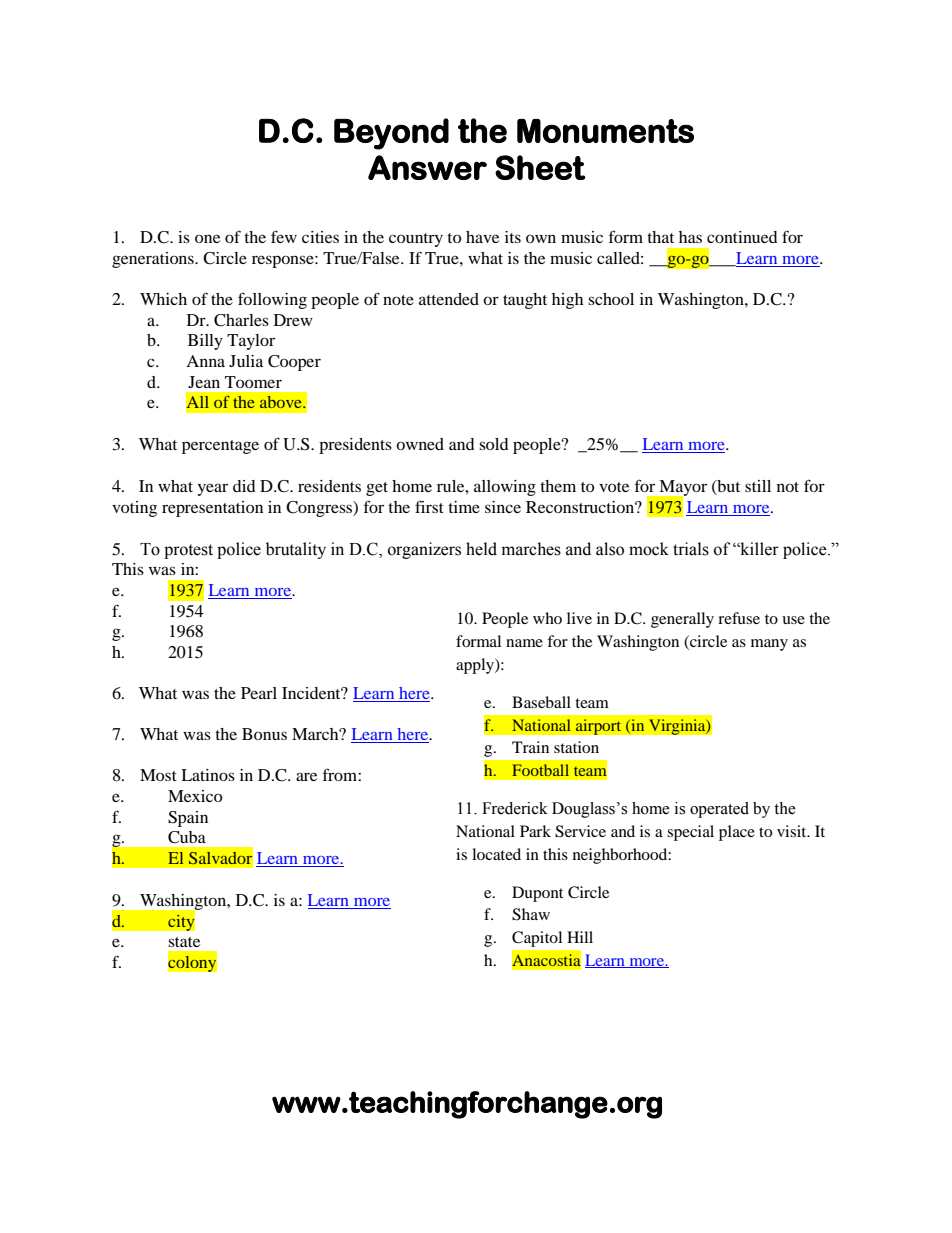  I want to click on Answer, so click(427, 167).
